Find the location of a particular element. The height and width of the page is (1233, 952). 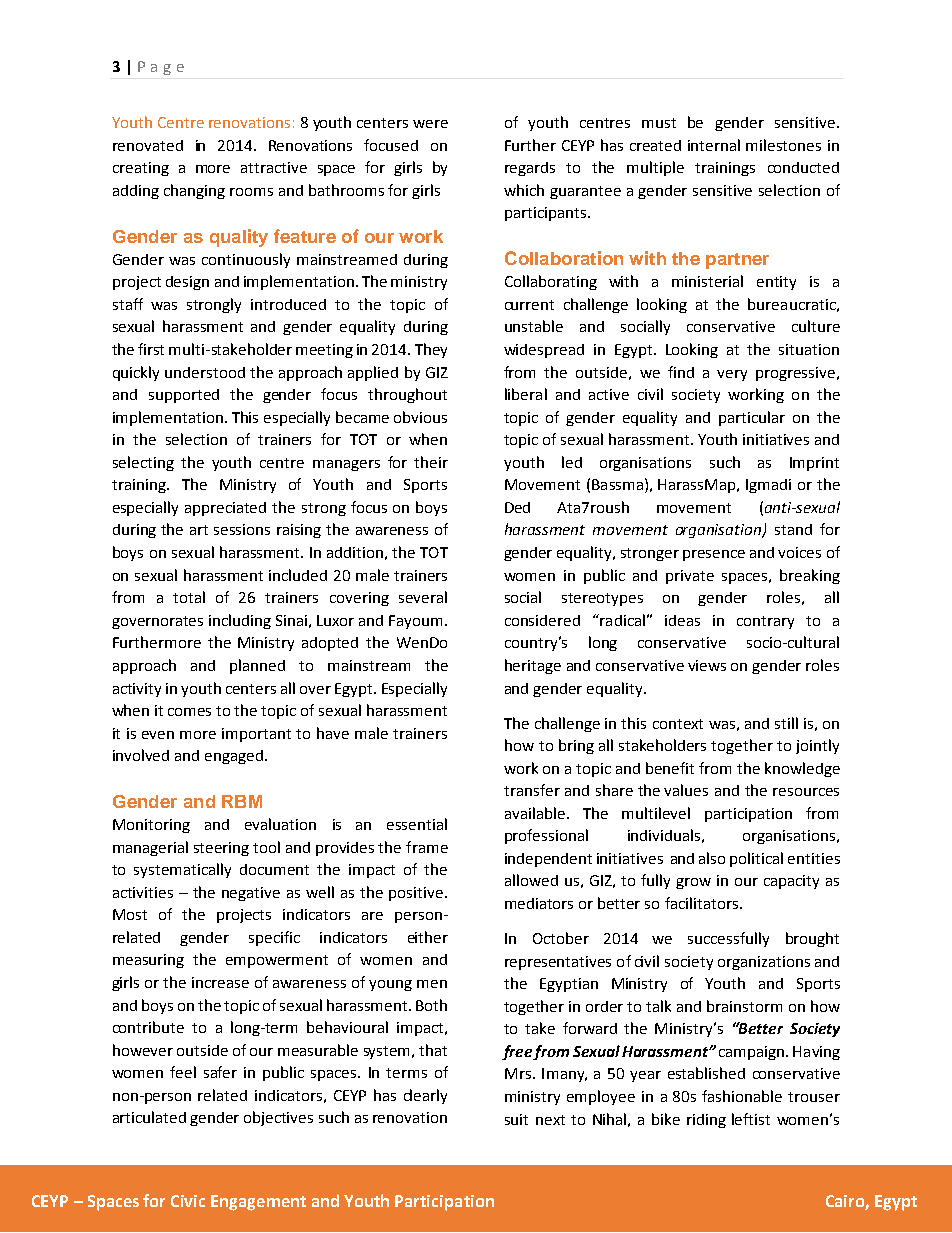

particular is located at coordinates (752, 418).
